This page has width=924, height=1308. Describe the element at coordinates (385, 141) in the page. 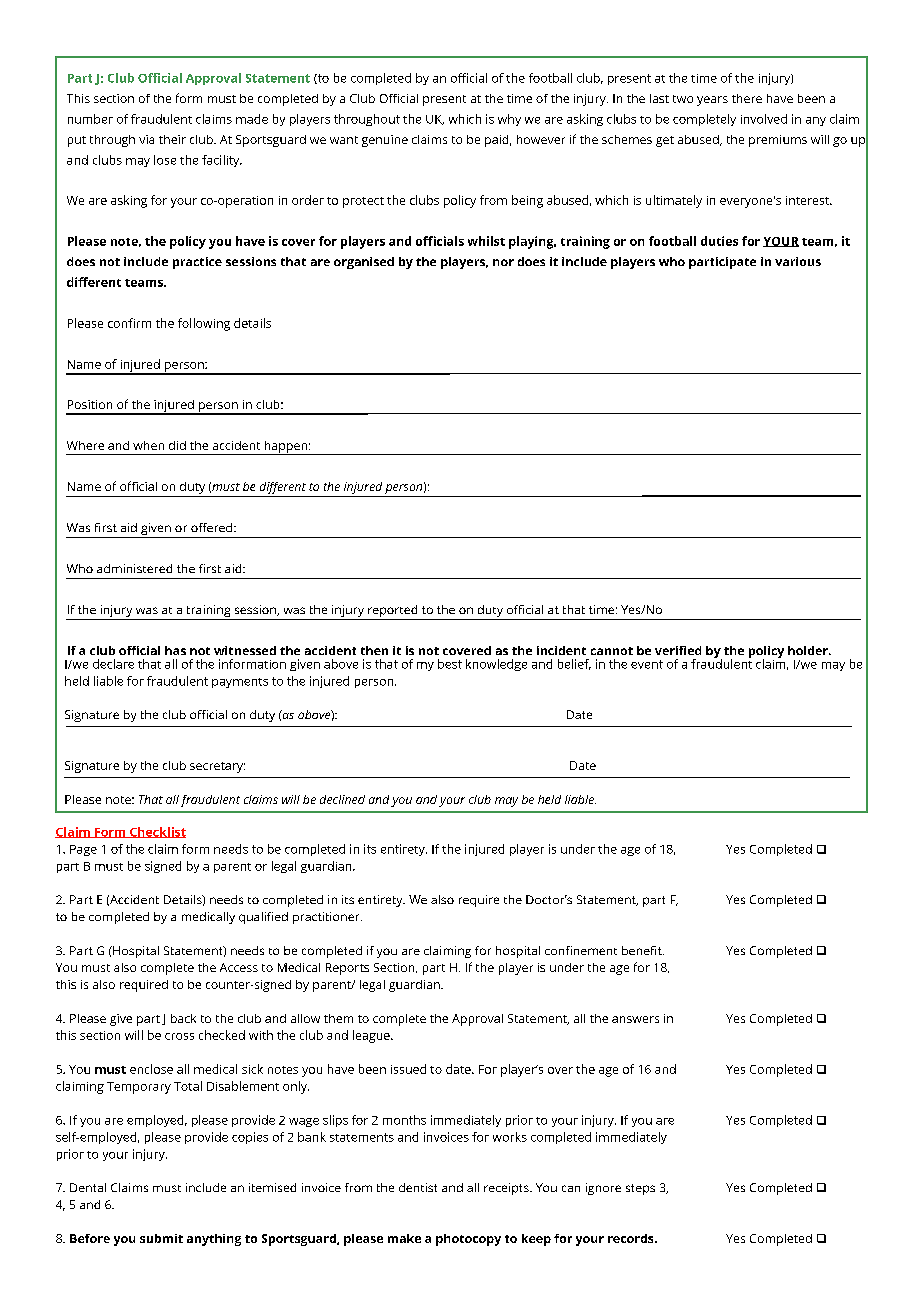

I see `genuine` at that location.
